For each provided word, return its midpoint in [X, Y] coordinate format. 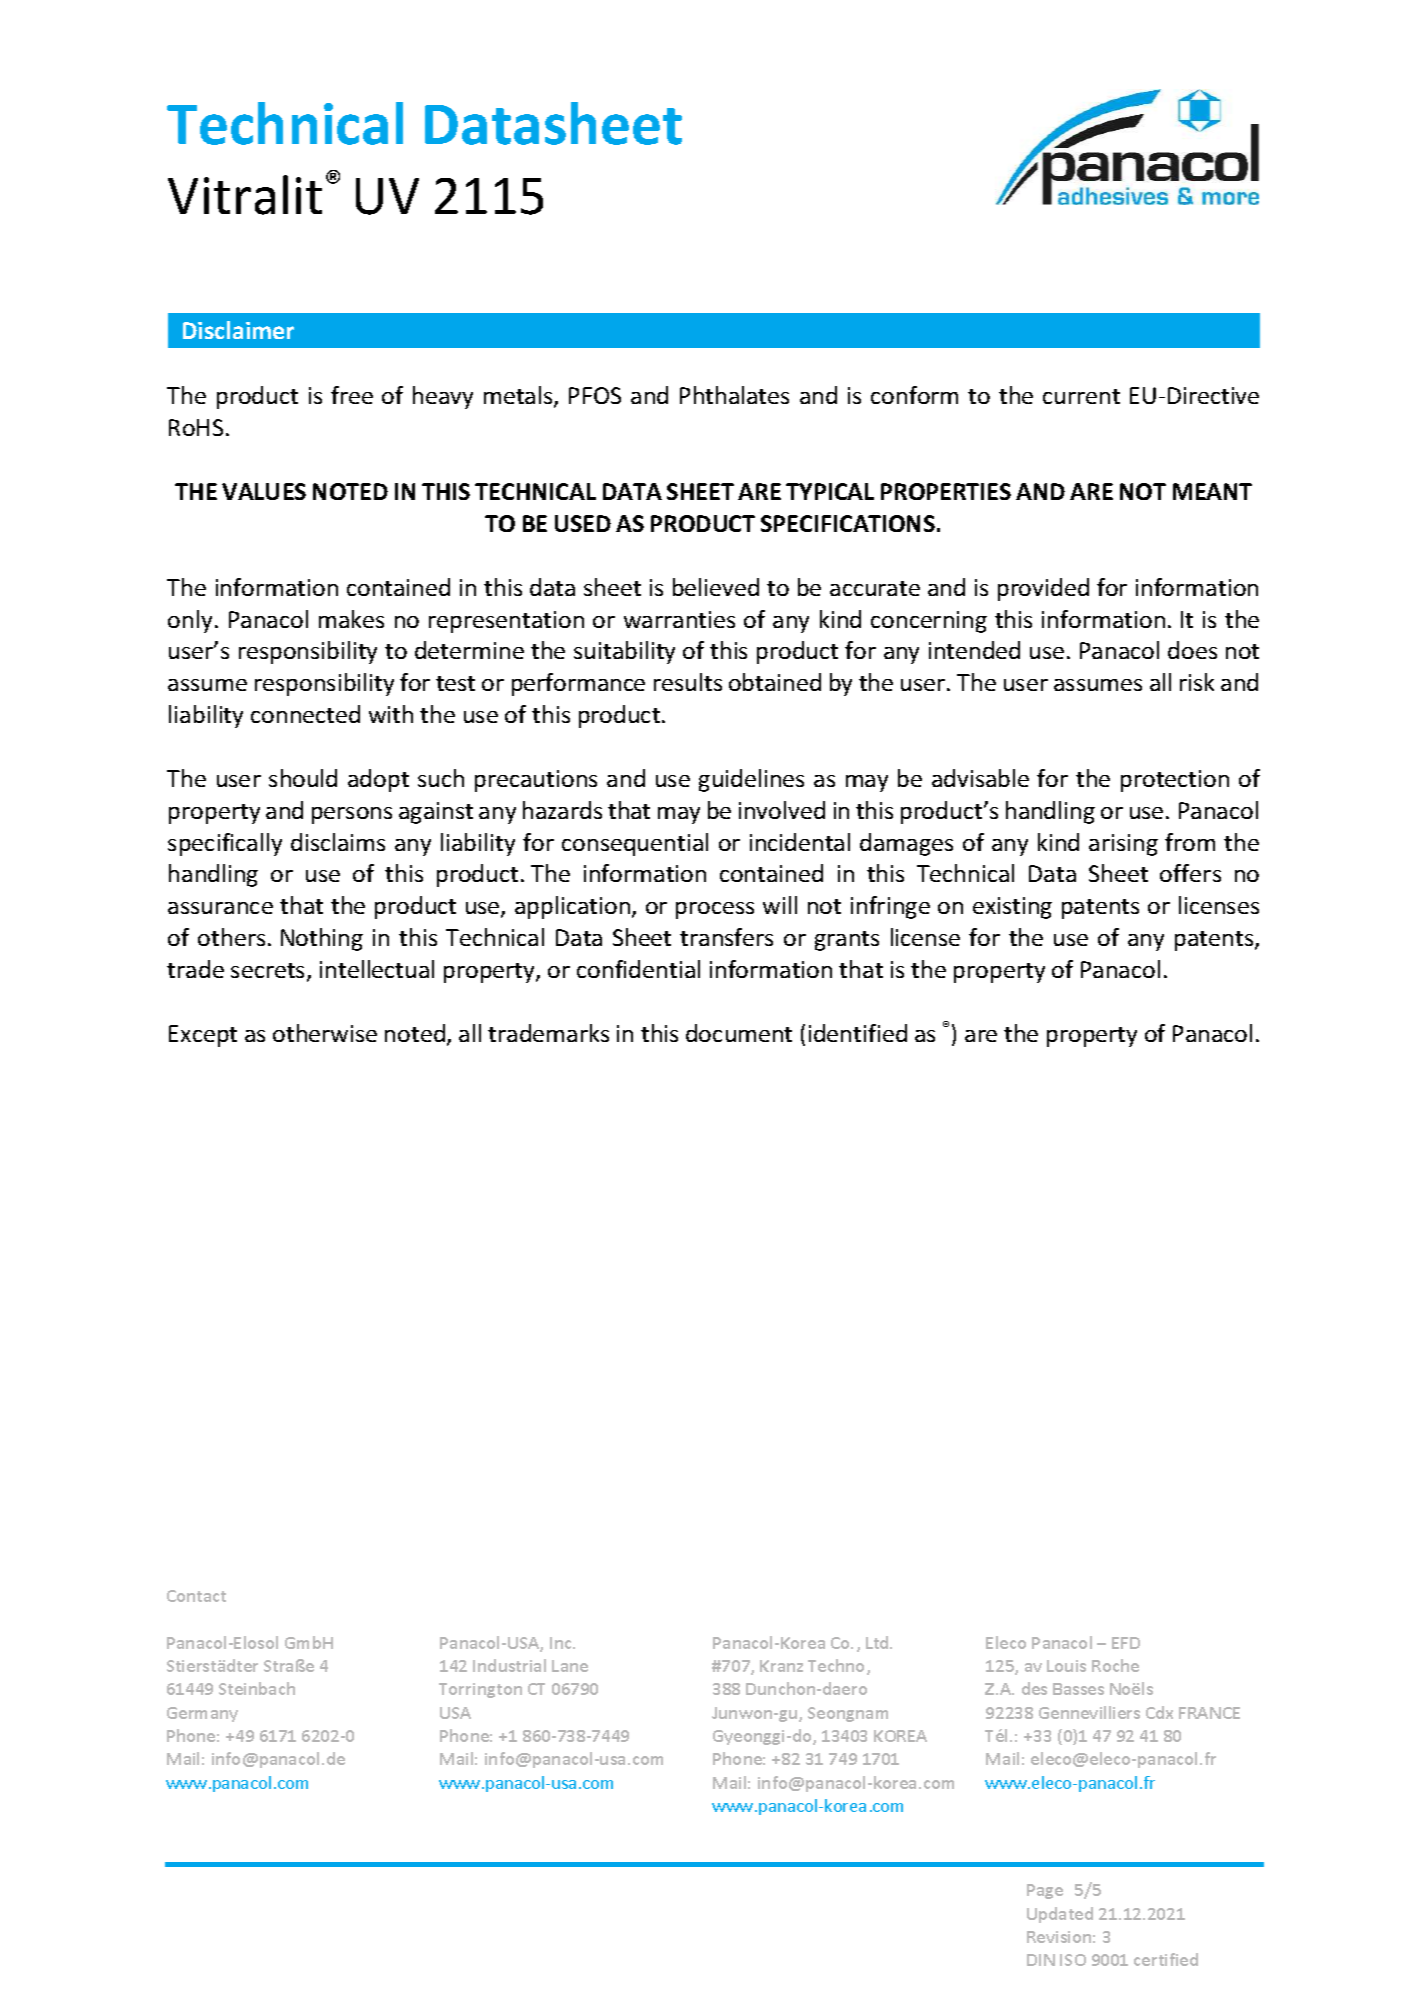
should [303, 778]
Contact [196, 1596]
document [739, 1033]
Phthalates [734, 395]
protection [1175, 781]
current [1081, 396]
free [352, 395]
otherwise [325, 1033]
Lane [570, 1666]
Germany [202, 1714]
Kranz [781, 1666]
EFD [1126, 1643]
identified [858, 1033]
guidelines [751, 780]
